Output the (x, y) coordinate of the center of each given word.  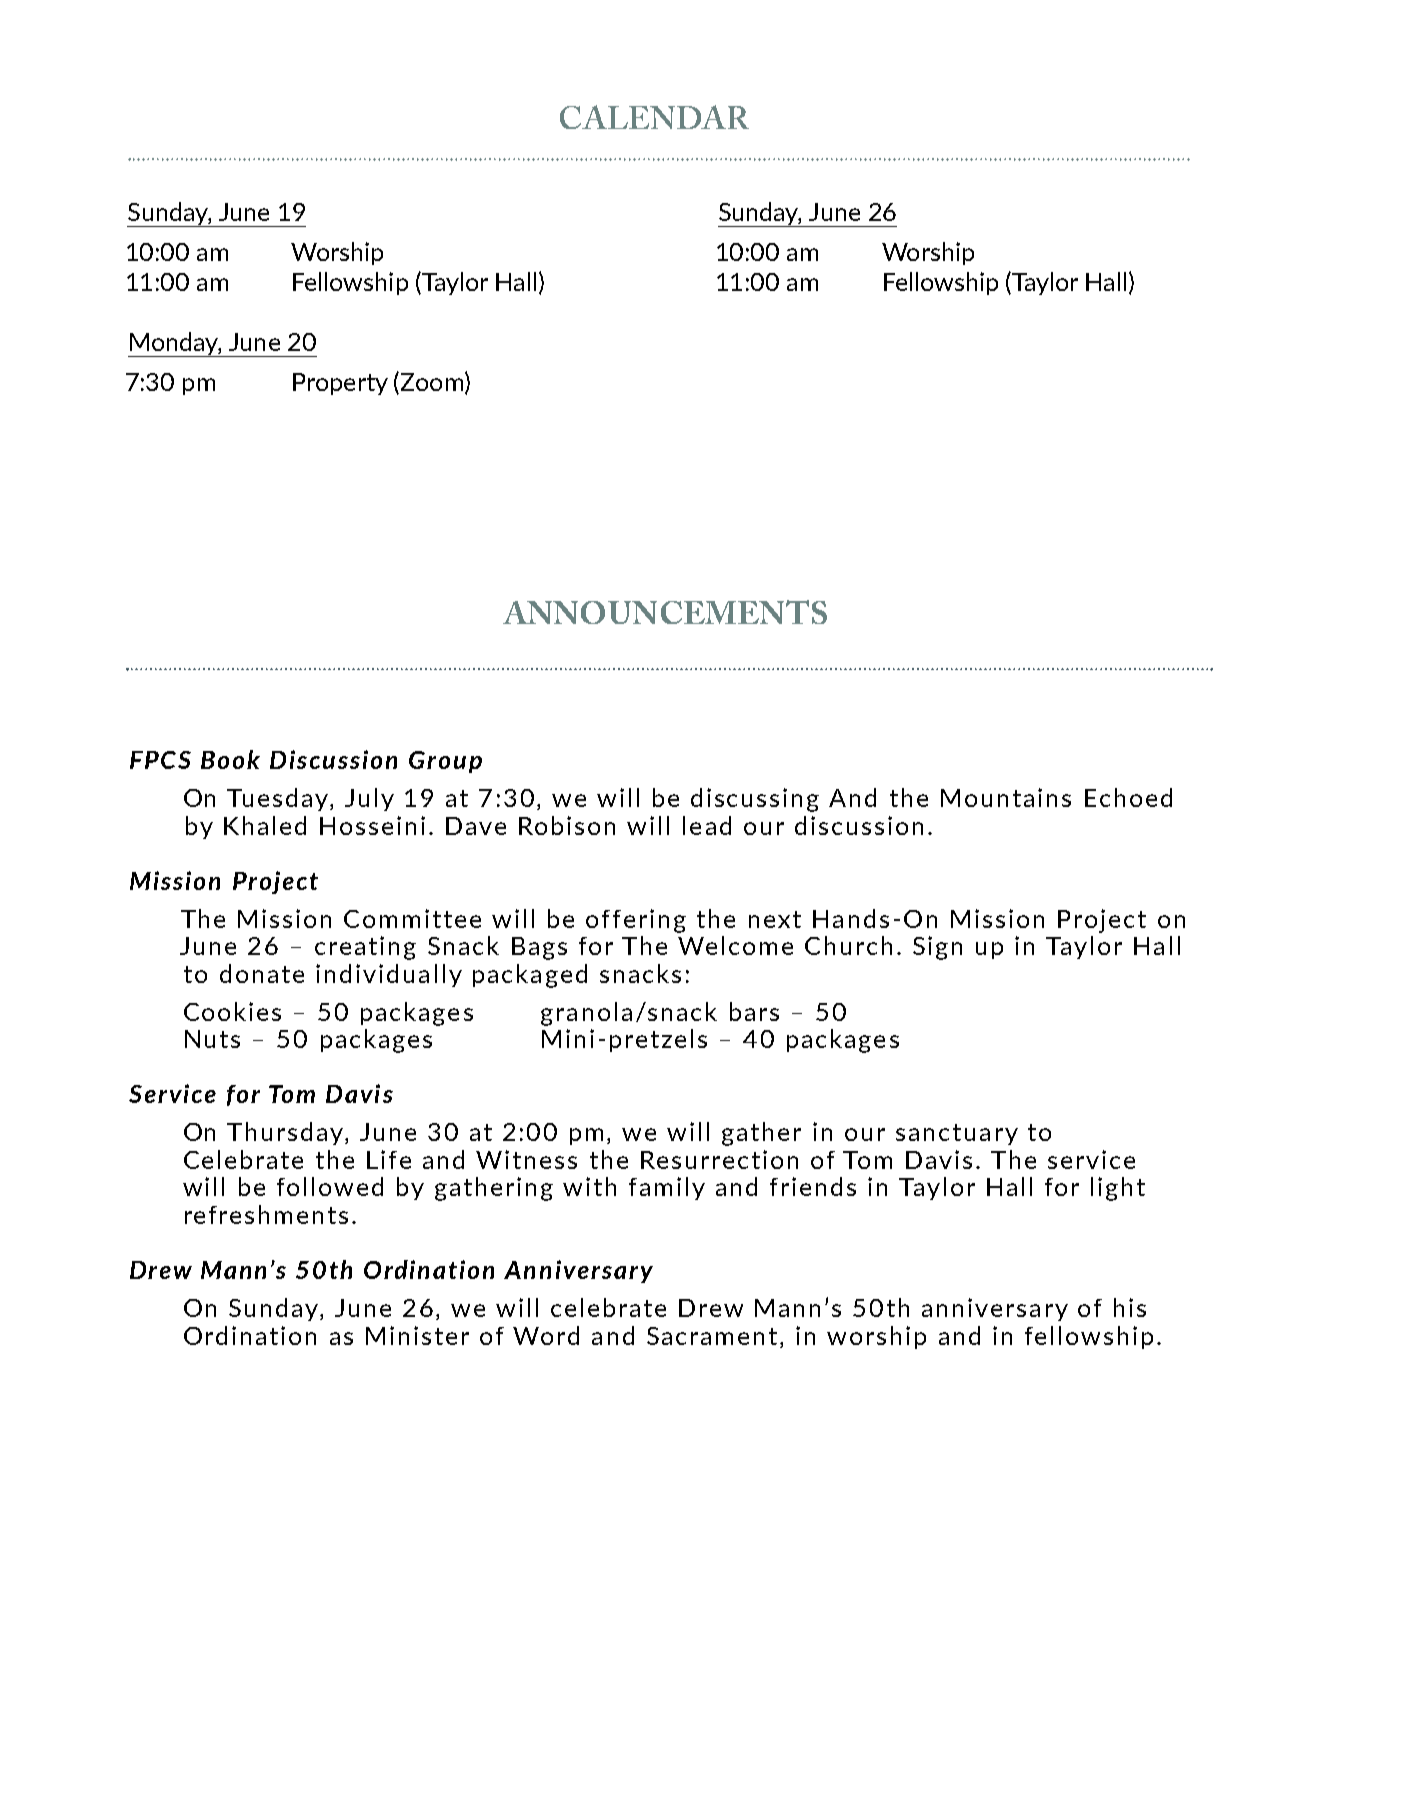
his (1130, 1307)
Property (340, 384)
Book (230, 759)
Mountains (1006, 797)
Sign (937, 948)
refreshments (266, 1214)
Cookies (232, 1011)
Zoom (432, 382)
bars (754, 1011)
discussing (755, 800)
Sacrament (712, 1336)
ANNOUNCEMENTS (665, 612)
